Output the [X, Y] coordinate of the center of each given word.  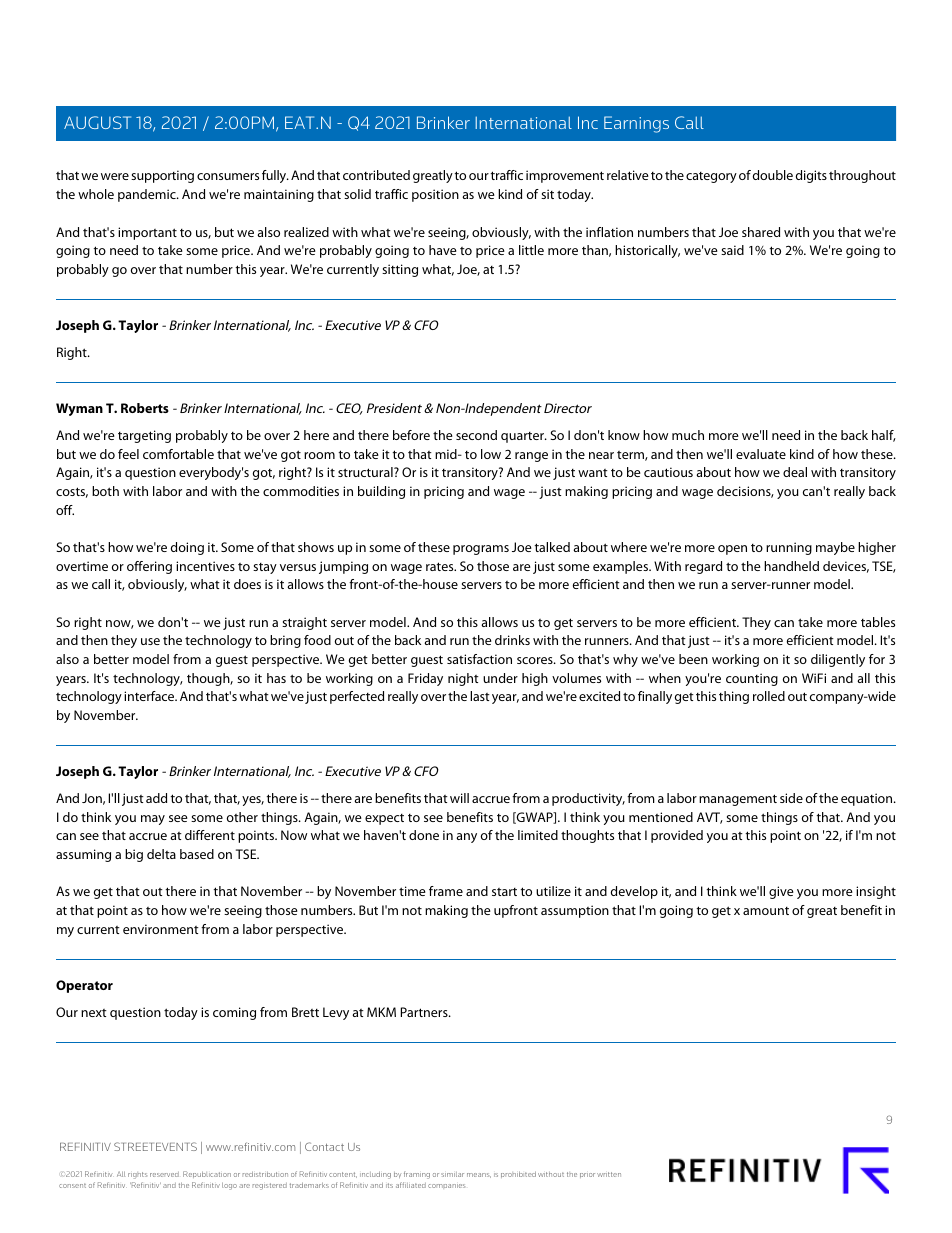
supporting [162, 176]
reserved [164, 1174]
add [156, 798]
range [531, 457]
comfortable [178, 454]
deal [795, 472]
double [773, 175]
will [459, 798]
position [435, 195]
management [738, 800]
